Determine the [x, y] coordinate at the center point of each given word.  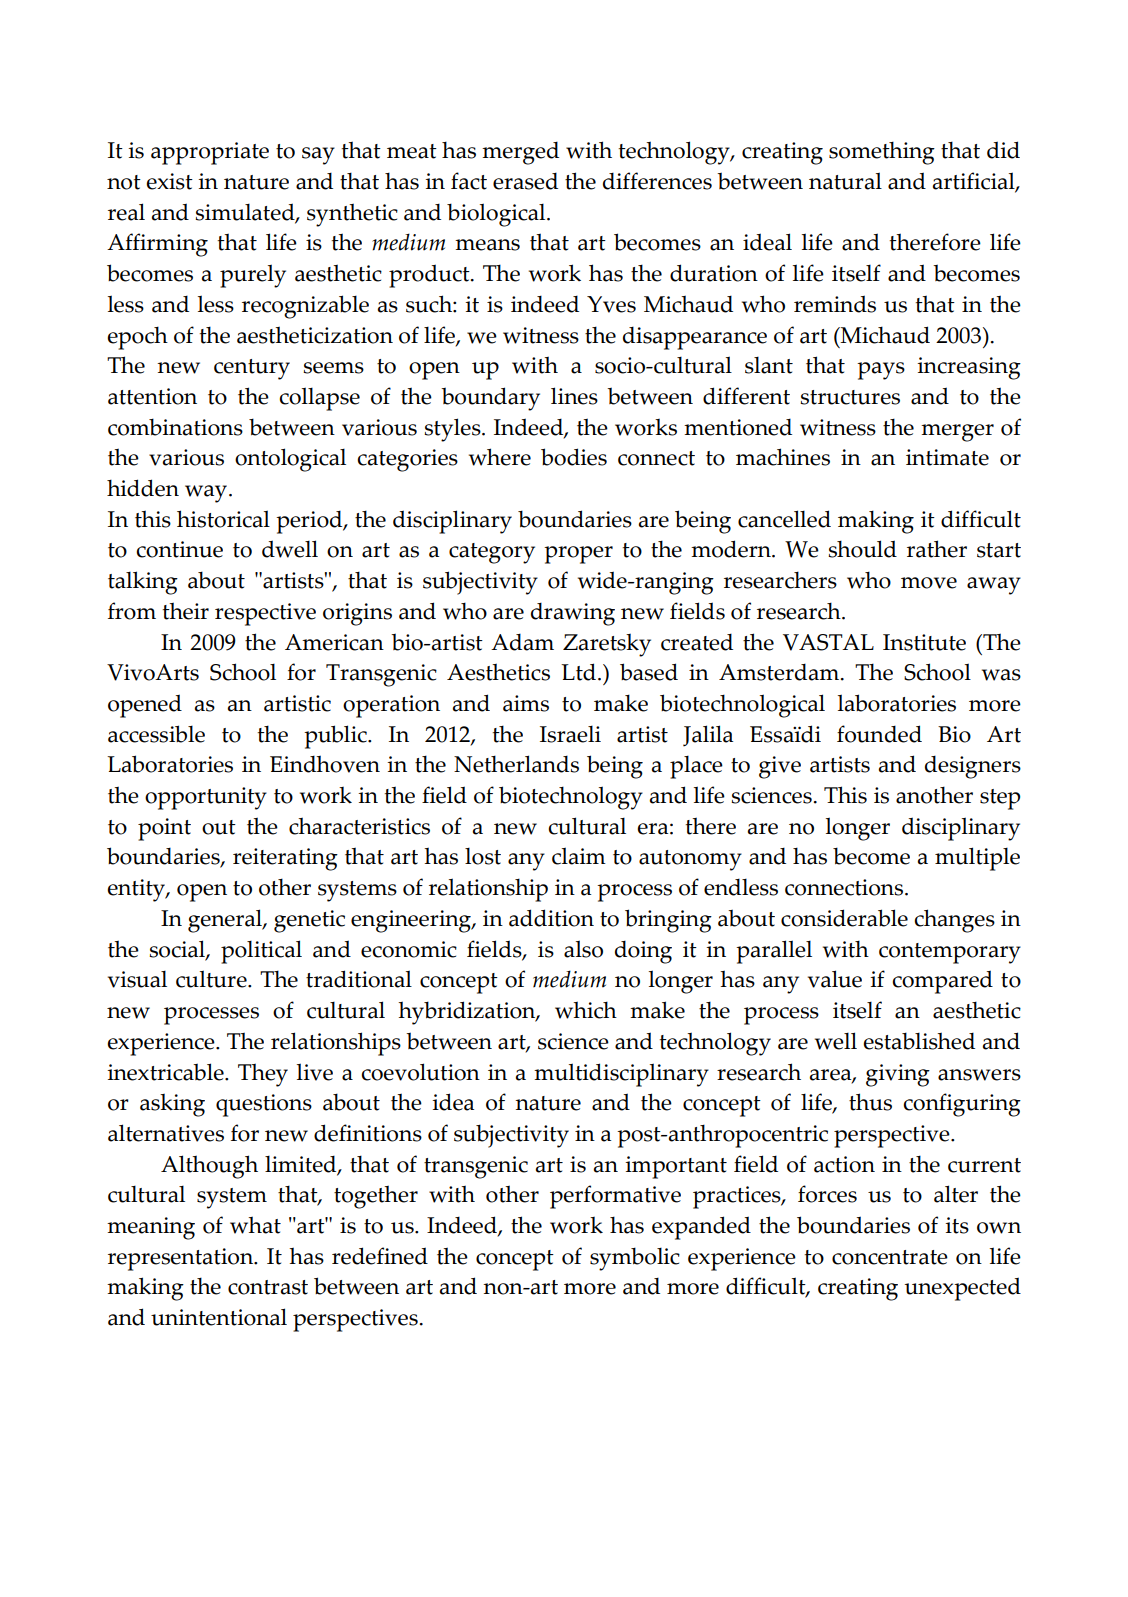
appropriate [210, 153]
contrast [268, 1287]
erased [525, 181]
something [882, 153]
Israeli [570, 734]
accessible [156, 734]
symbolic [635, 1259]
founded [879, 734]
